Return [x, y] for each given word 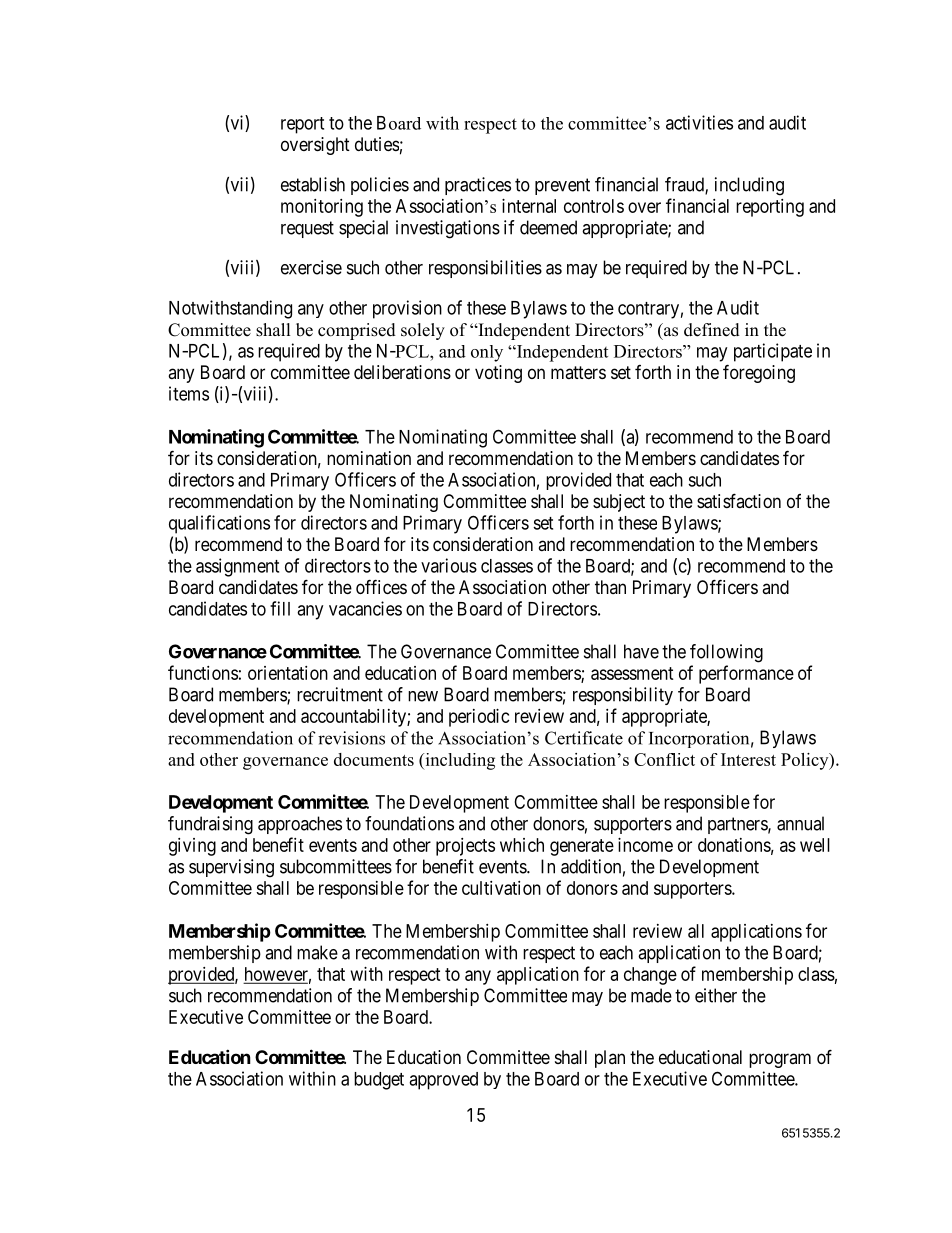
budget [379, 1081]
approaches [300, 825]
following [726, 653]
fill [280, 608]
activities [699, 122]
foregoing [759, 373]
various [449, 565]
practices [478, 186]
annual [800, 823]
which [522, 845]
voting [498, 374]
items [189, 393]
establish [313, 184]
